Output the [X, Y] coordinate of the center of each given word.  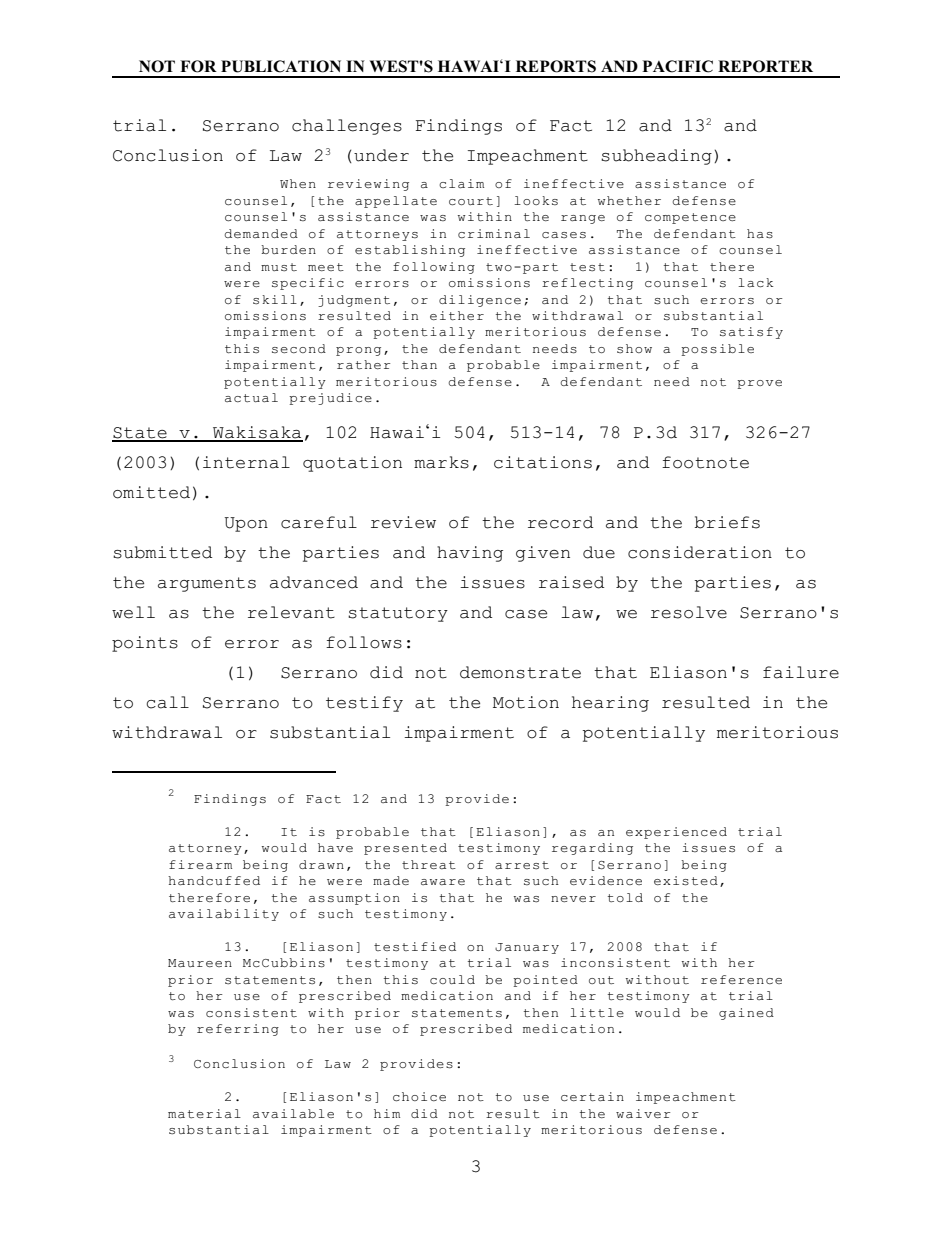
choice [419, 1097]
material [204, 1113]
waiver [643, 1113]
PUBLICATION [281, 66]
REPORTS [556, 66]
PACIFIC [677, 66]
